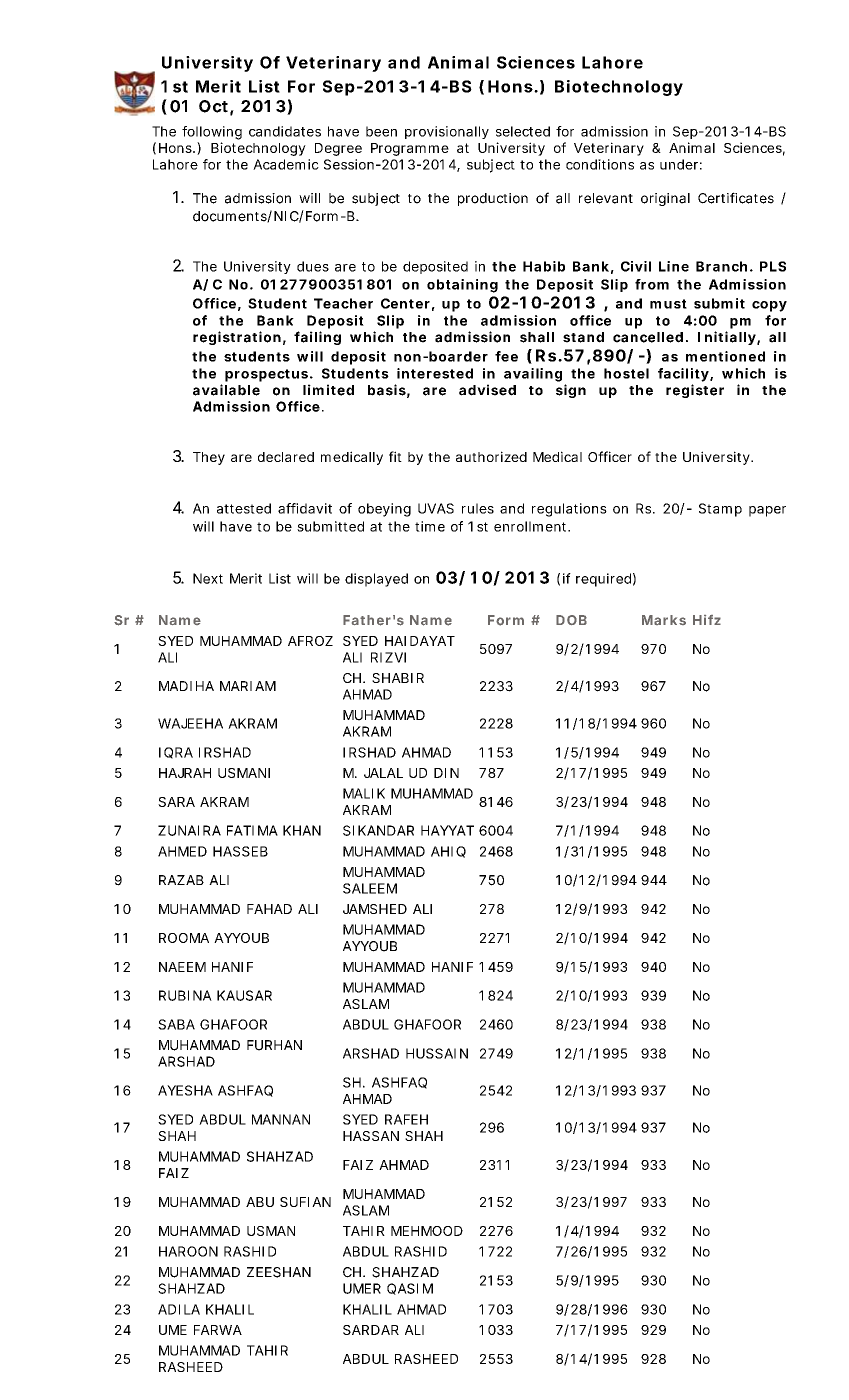  I want to click on DIN, so click(446, 773).
